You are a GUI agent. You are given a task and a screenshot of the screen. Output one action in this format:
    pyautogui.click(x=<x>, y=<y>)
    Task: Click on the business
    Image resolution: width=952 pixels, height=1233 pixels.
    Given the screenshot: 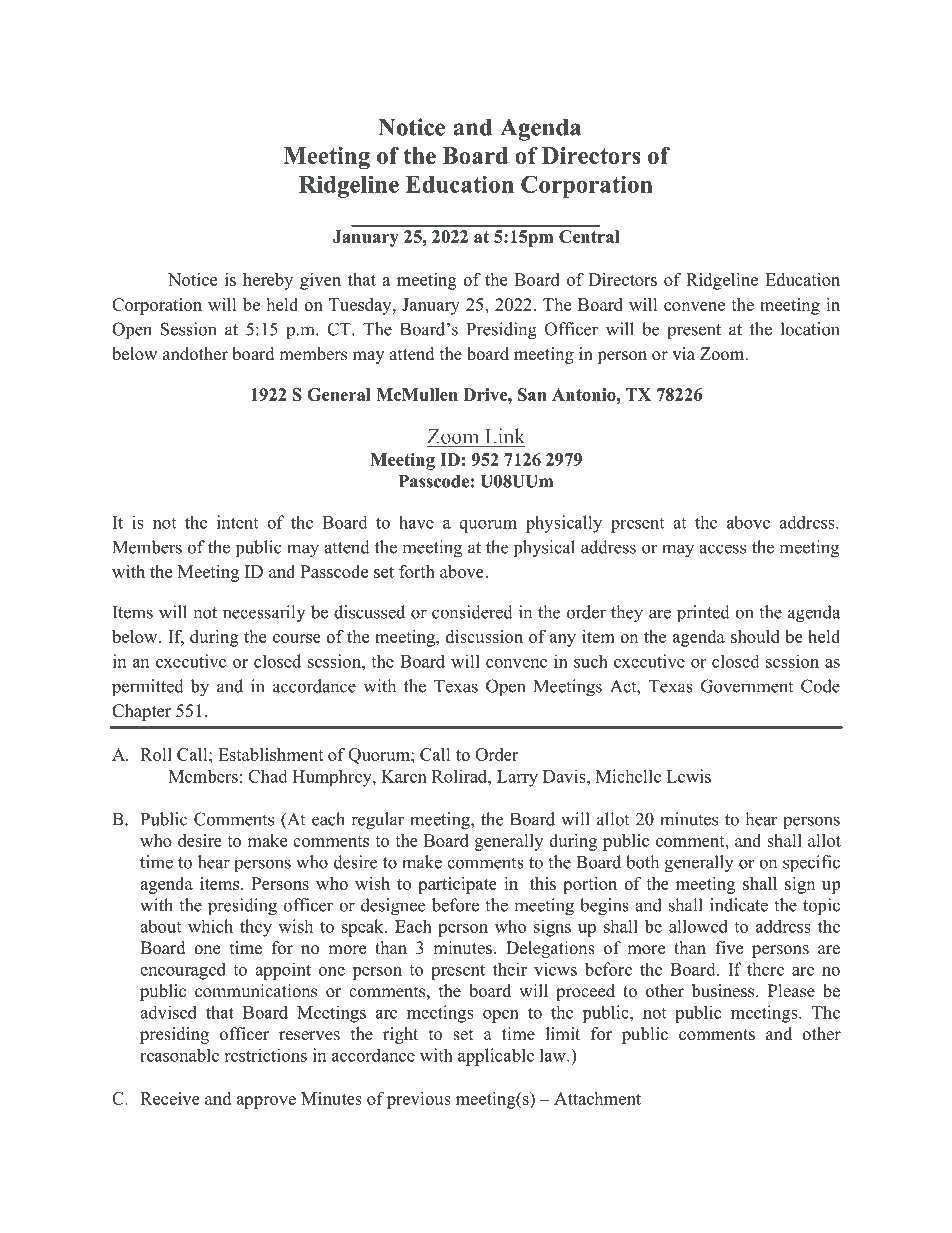 What is the action you would take?
    pyautogui.click(x=724, y=991)
